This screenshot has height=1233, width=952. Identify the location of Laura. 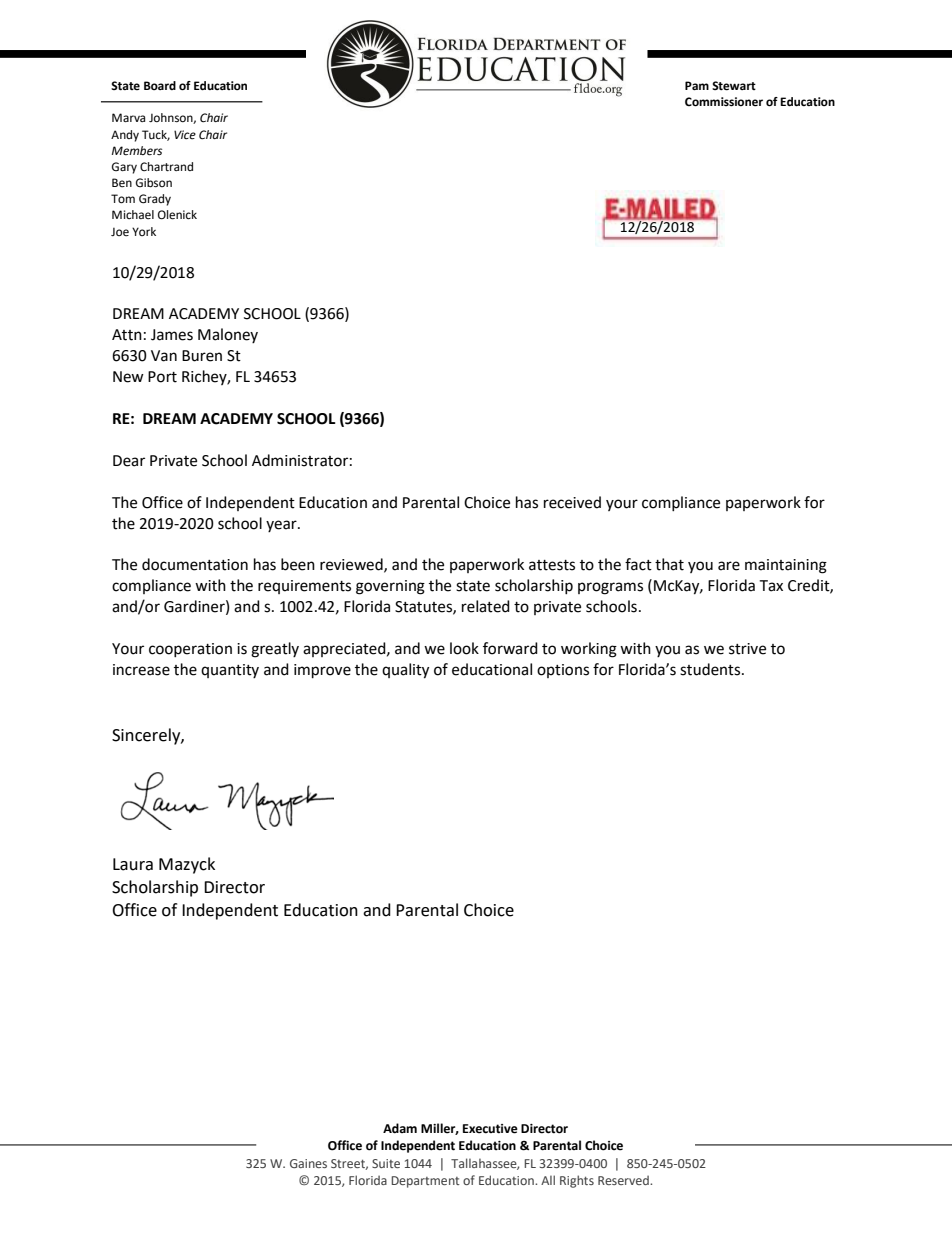
(133, 864).
